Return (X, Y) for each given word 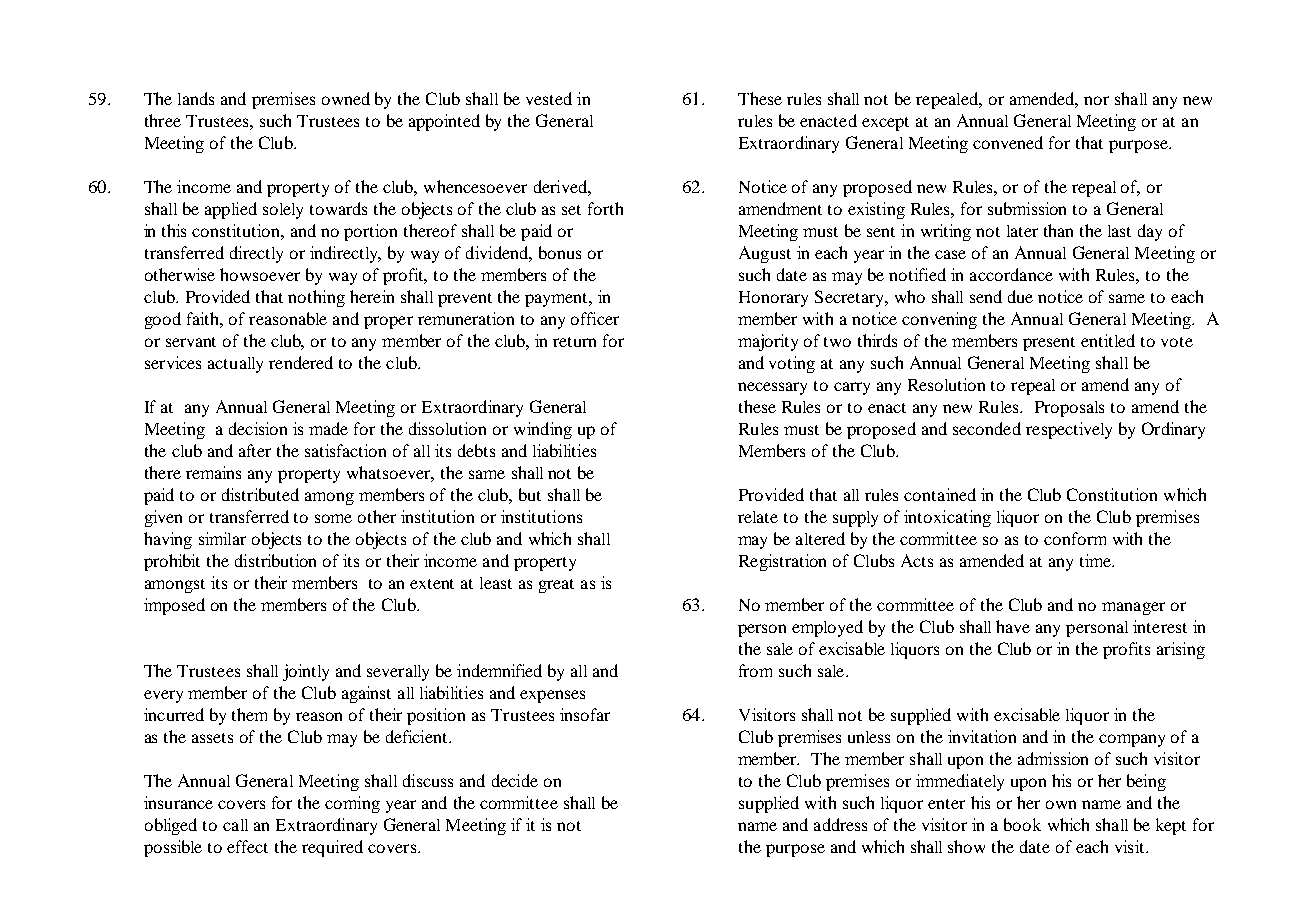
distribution (275, 560)
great (556, 586)
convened (1008, 142)
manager (1133, 608)
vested (549, 98)
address (840, 824)
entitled (1108, 340)
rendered (301, 362)
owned (346, 98)
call (235, 825)
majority (768, 342)
